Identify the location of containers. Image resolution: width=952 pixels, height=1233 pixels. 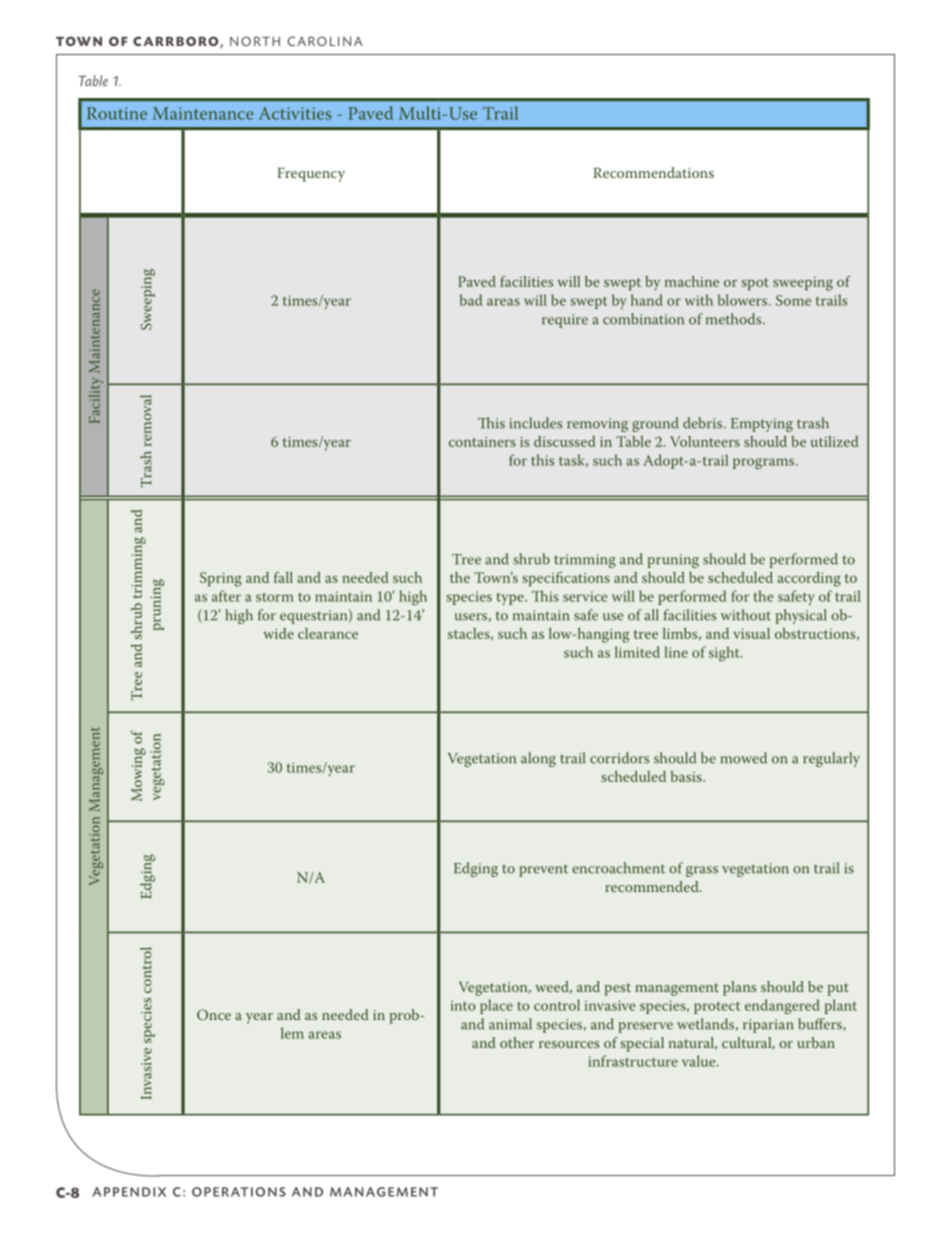
(482, 442).
